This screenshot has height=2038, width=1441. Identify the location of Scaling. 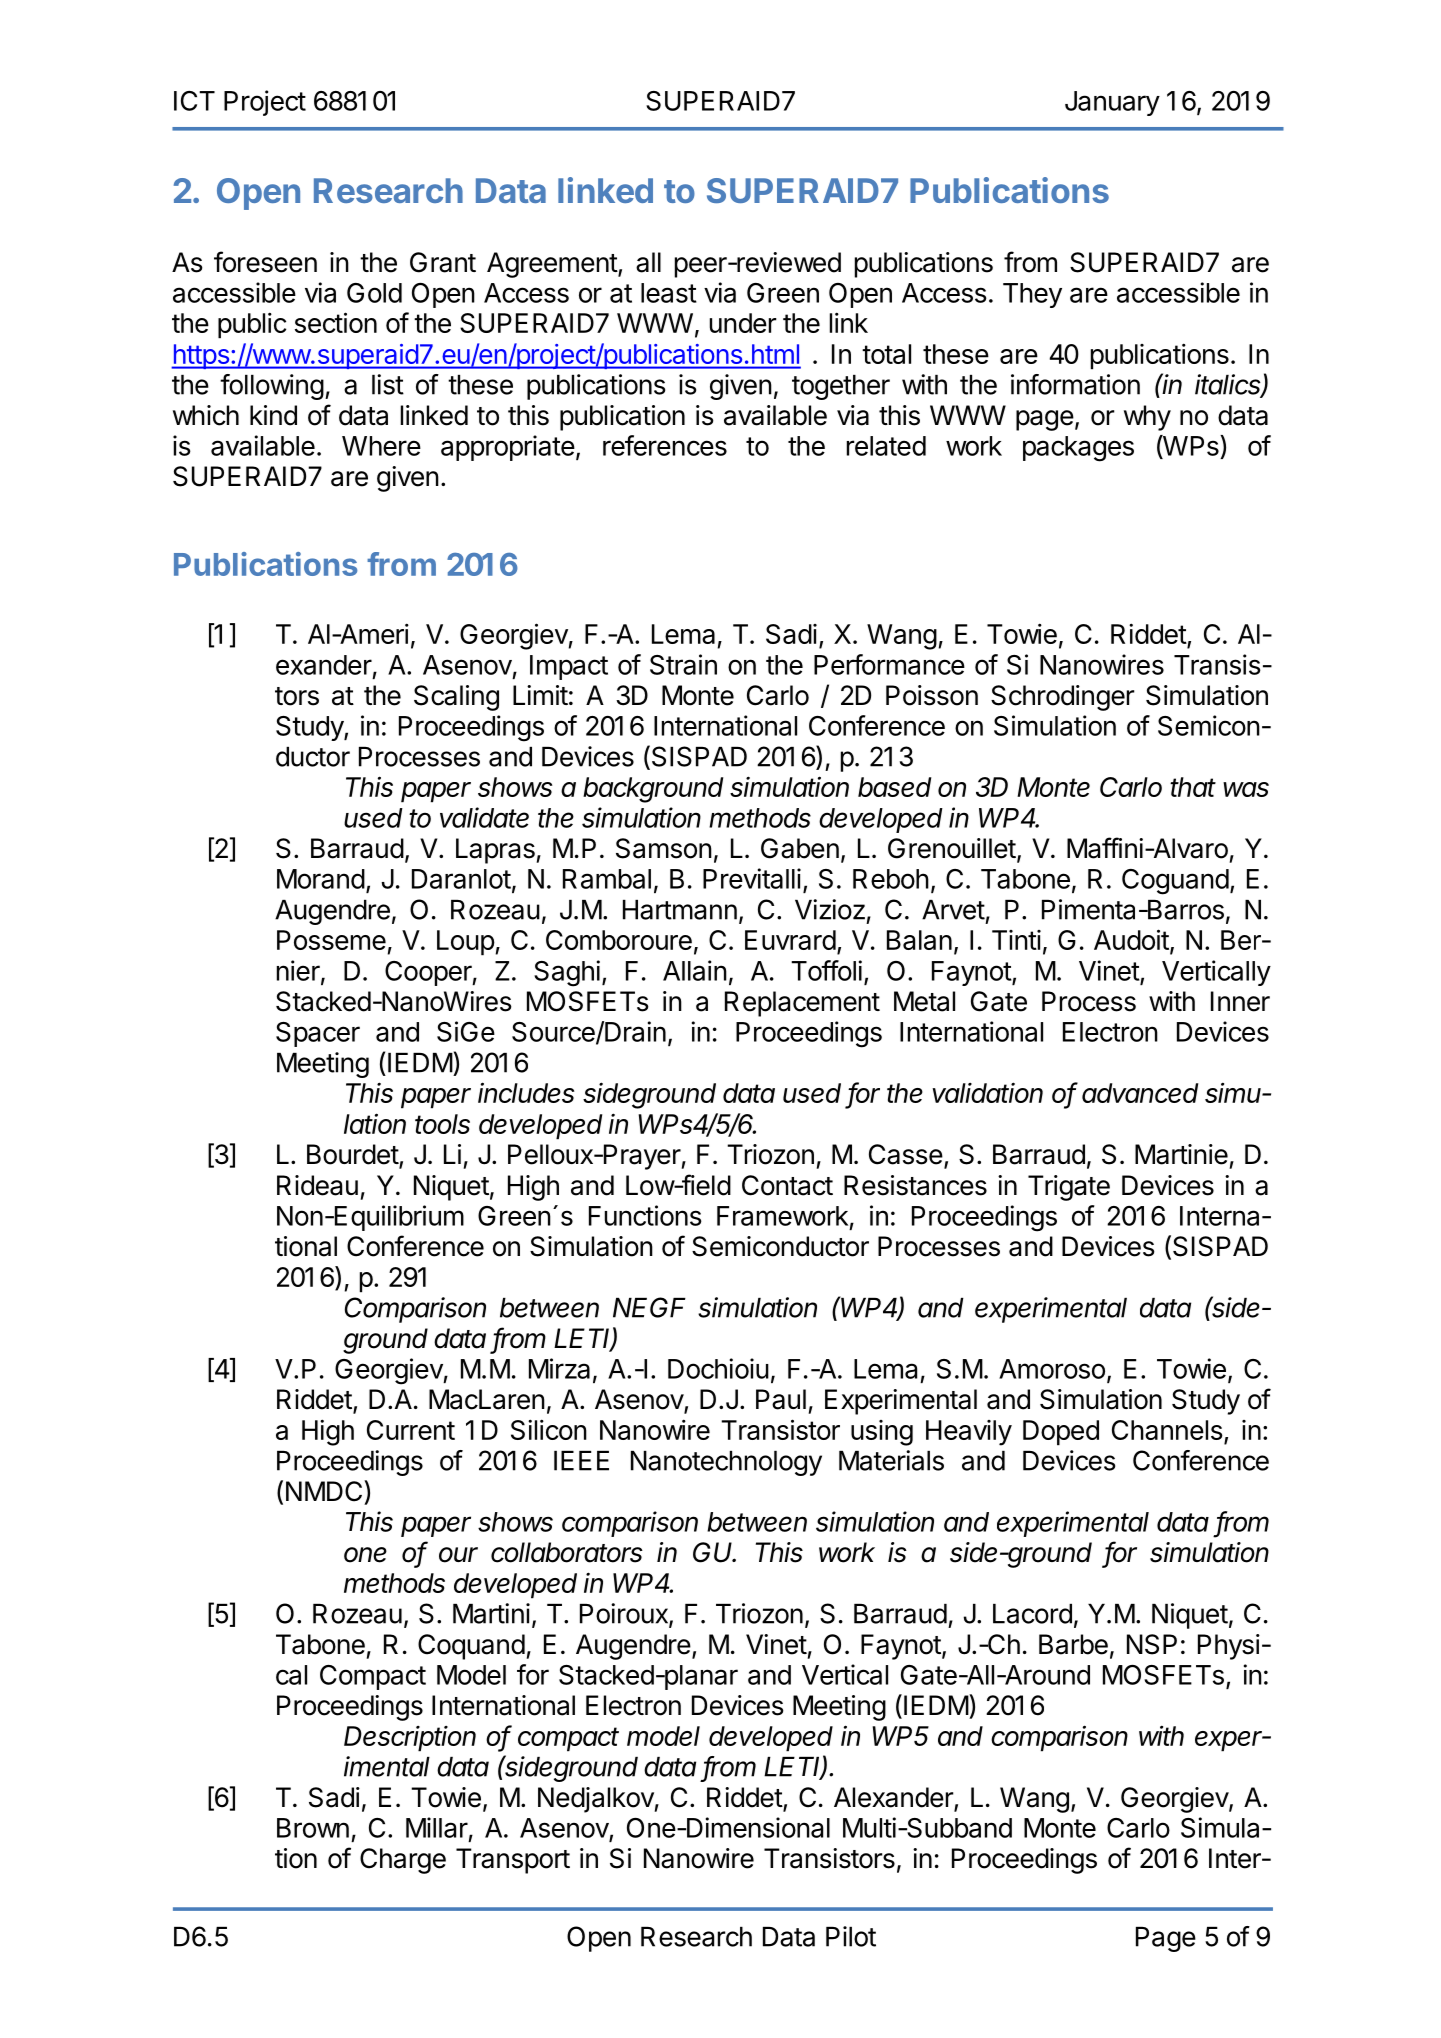
(456, 698).
